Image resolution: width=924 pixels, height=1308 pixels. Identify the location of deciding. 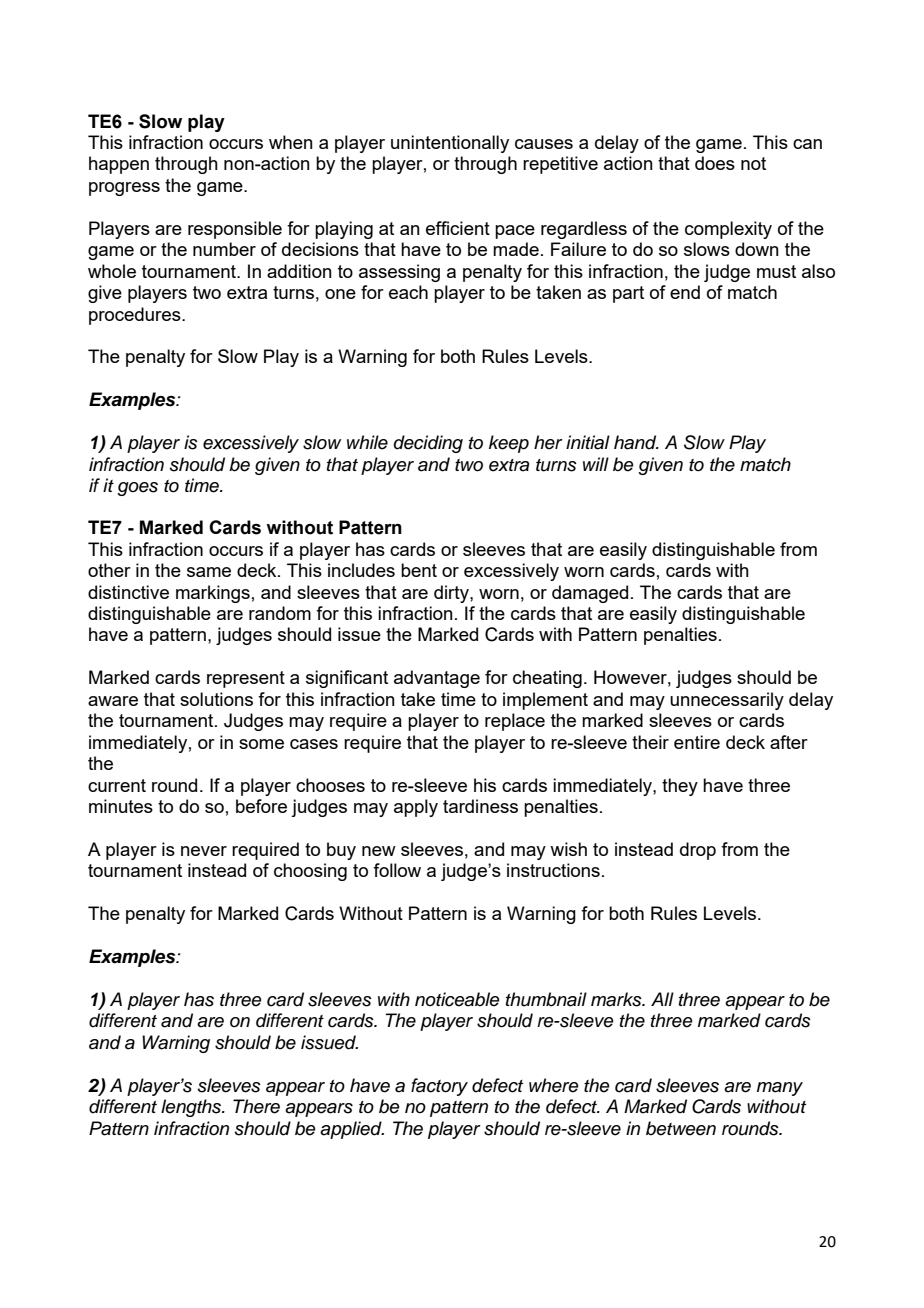
(428, 444).
